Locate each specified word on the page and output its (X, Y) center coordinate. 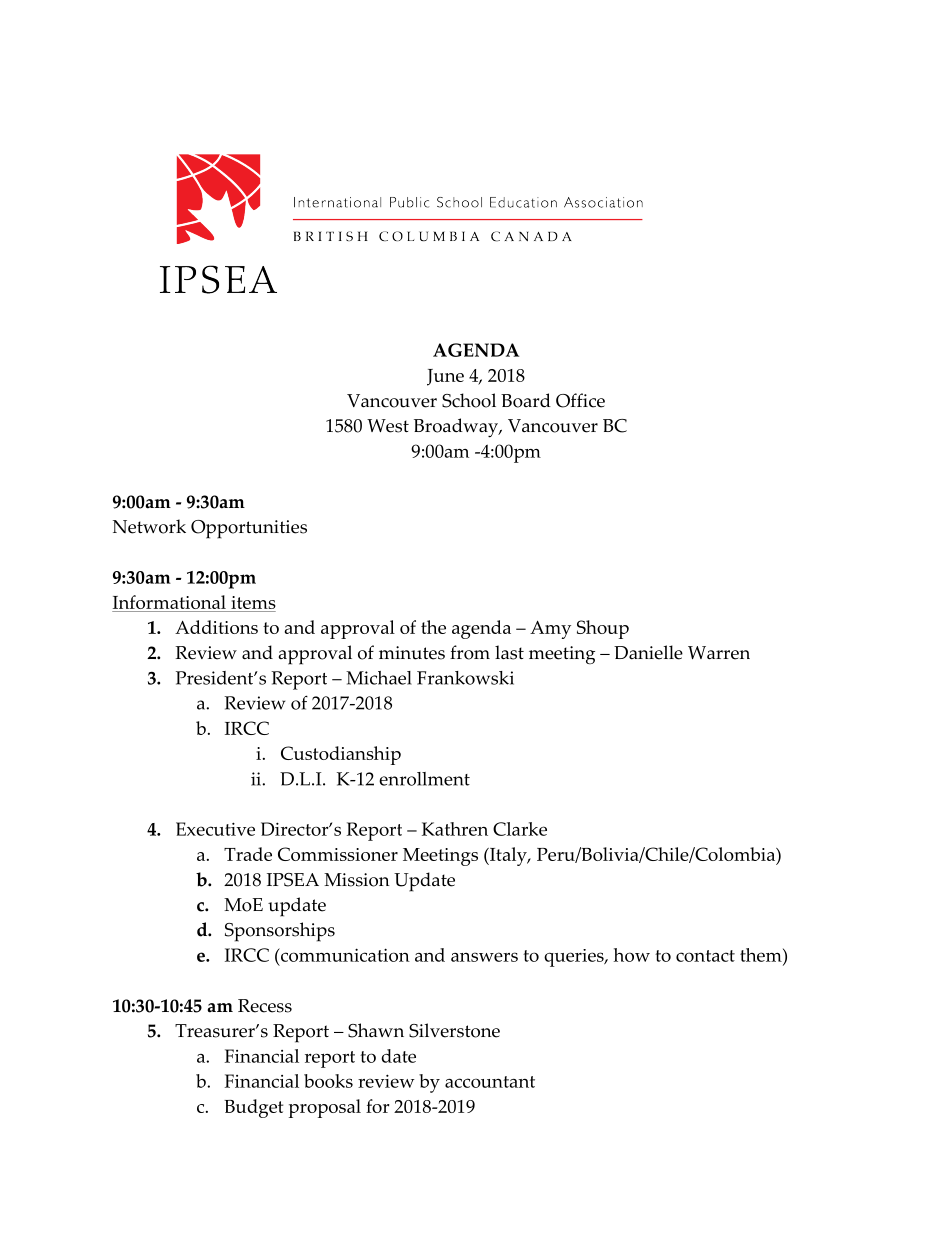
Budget (253, 1108)
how (632, 955)
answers (484, 957)
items (252, 604)
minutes (412, 653)
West (388, 426)
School (469, 400)
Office (580, 400)
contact (705, 956)
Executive (215, 829)
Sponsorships (280, 932)
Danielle (648, 652)
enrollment (424, 779)
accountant (490, 1082)
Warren (719, 653)
